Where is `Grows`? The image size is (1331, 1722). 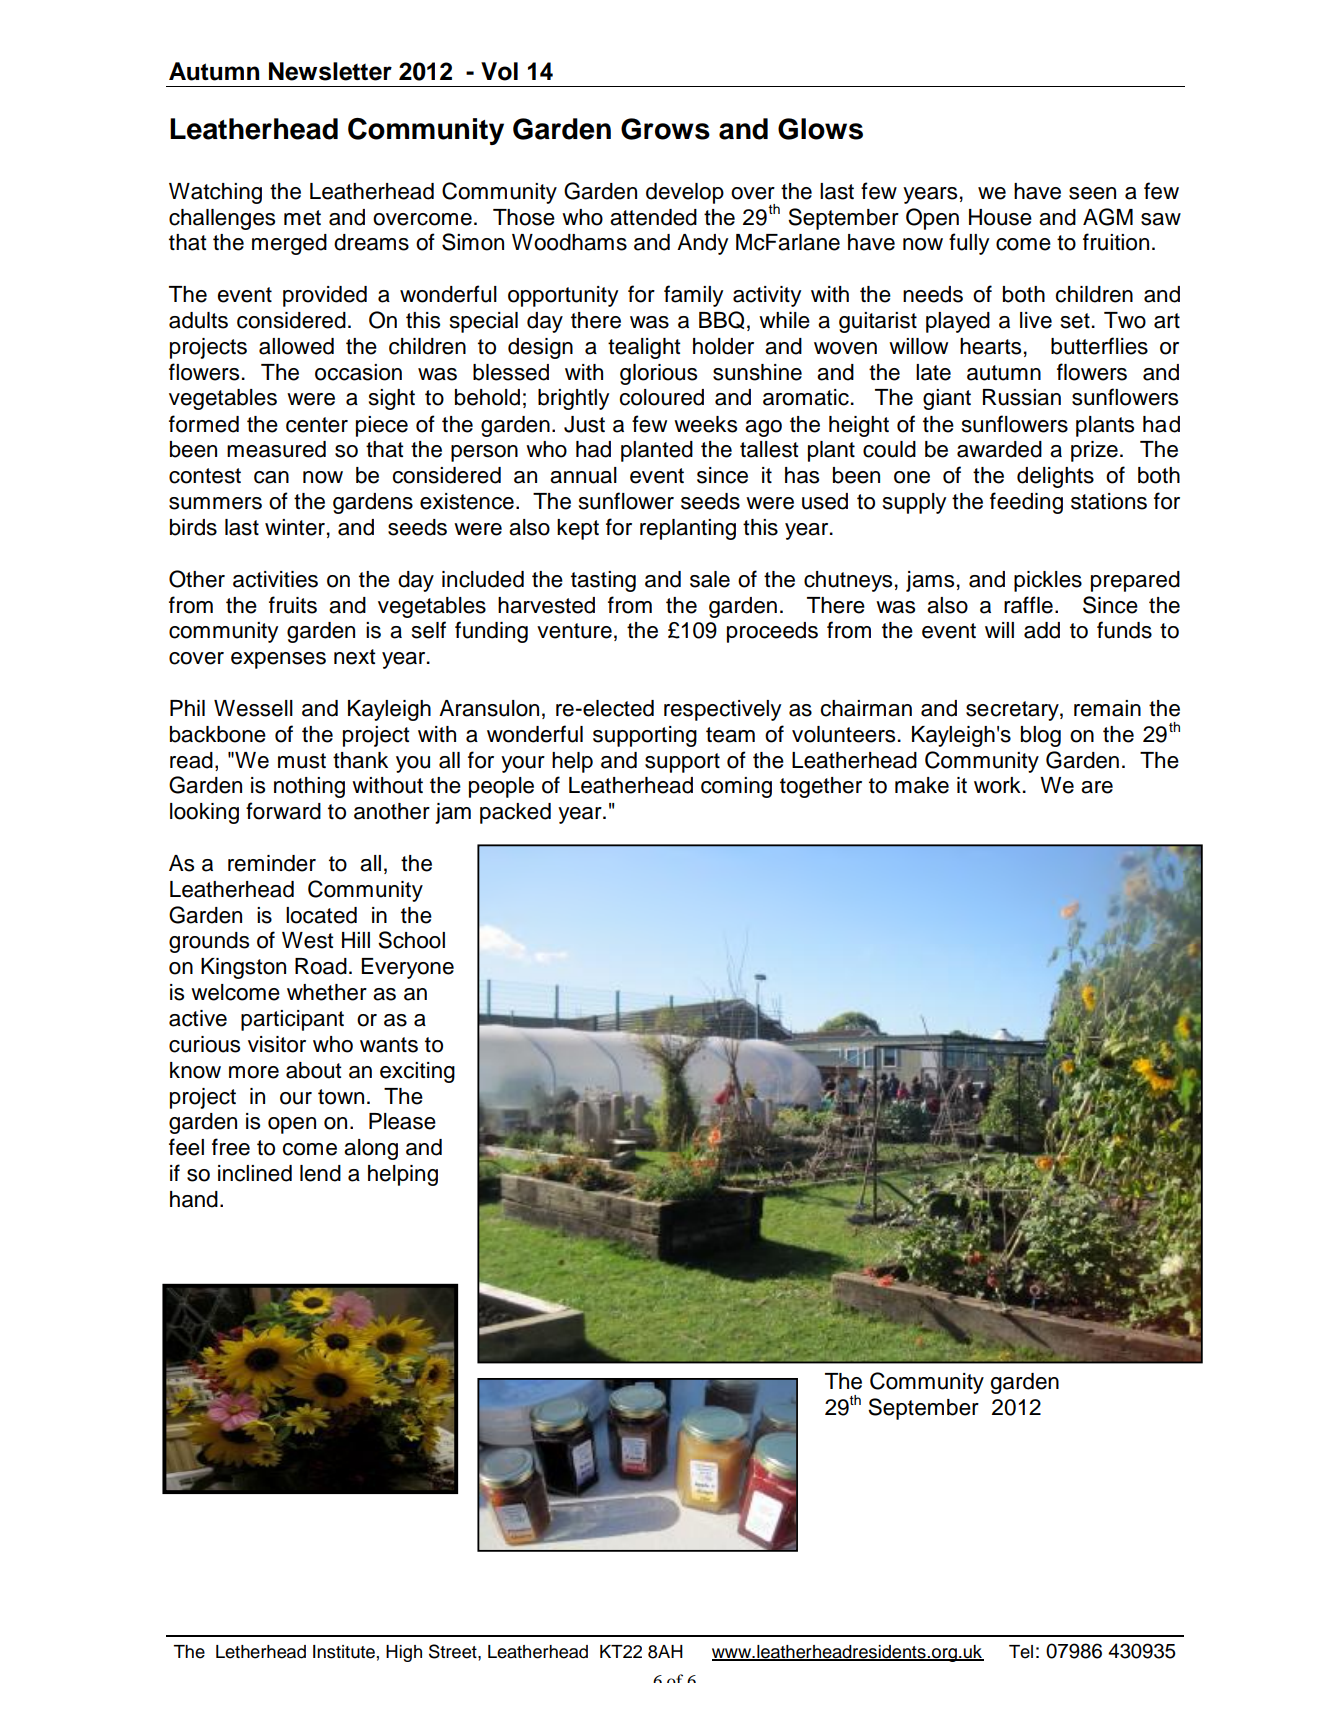 Grows is located at coordinates (665, 129).
